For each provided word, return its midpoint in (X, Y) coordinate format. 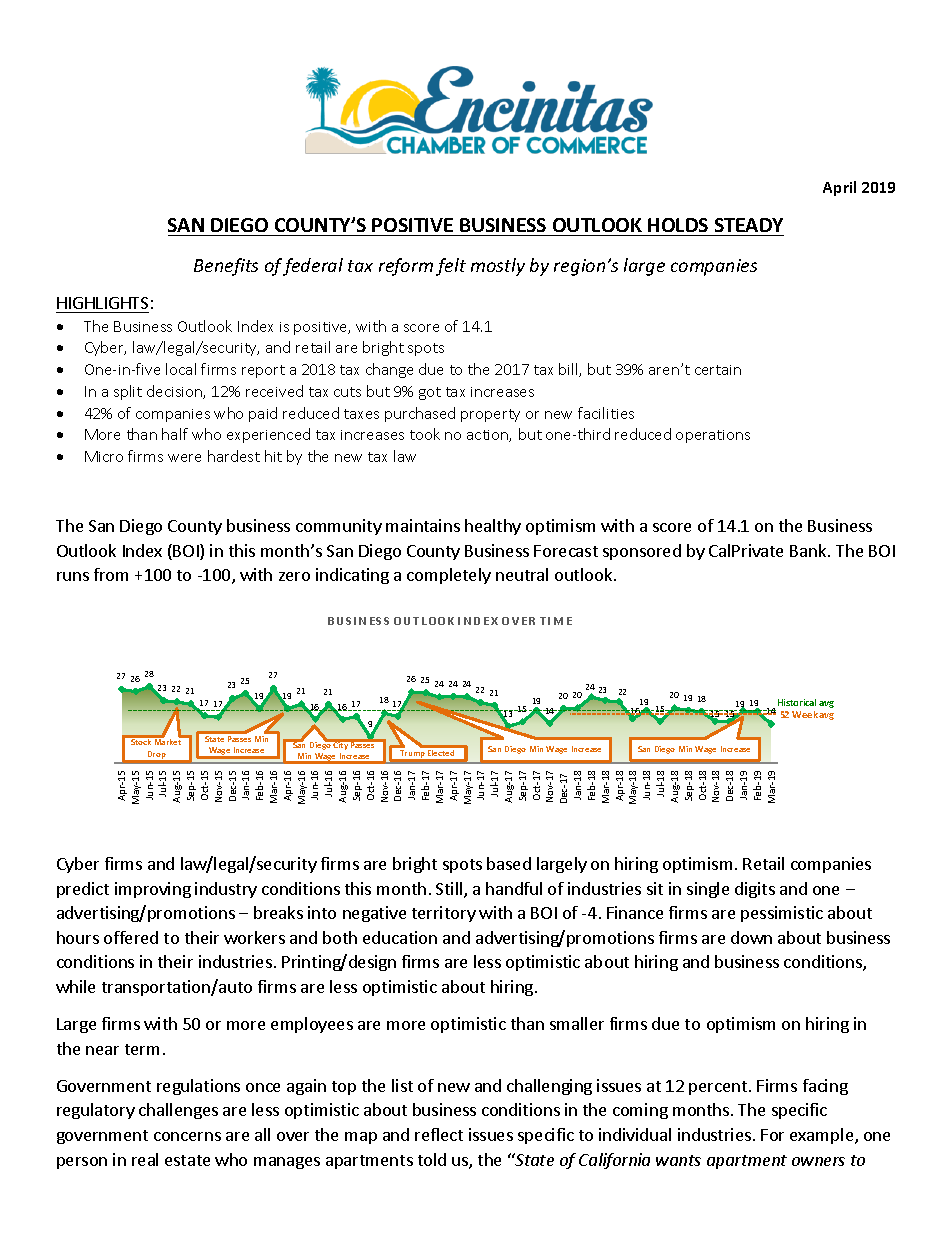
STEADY (749, 225)
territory (444, 914)
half (175, 434)
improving (153, 890)
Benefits (226, 267)
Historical (797, 702)
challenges (178, 1111)
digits (755, 890)
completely (449, 576)
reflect (439, 1134)
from (111, 574)
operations (713, 436)
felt (451, 267)
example (823, 1136)
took (425, 434)
